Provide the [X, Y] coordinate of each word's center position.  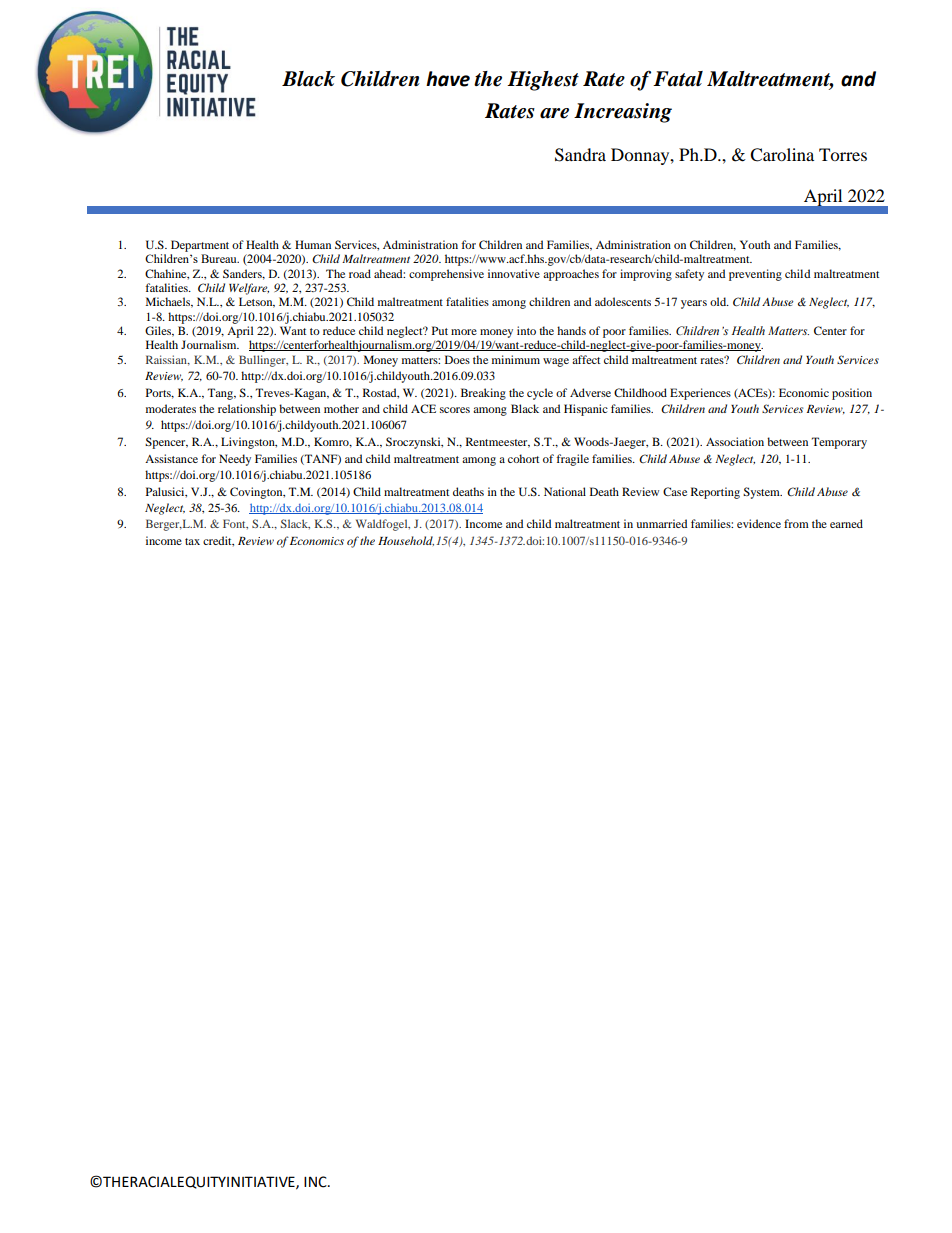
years [694, 304]
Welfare [249, 289]
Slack [295, 524]
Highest [543, 81]
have [448, 79]
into [526, 330]
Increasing [623, 113]
